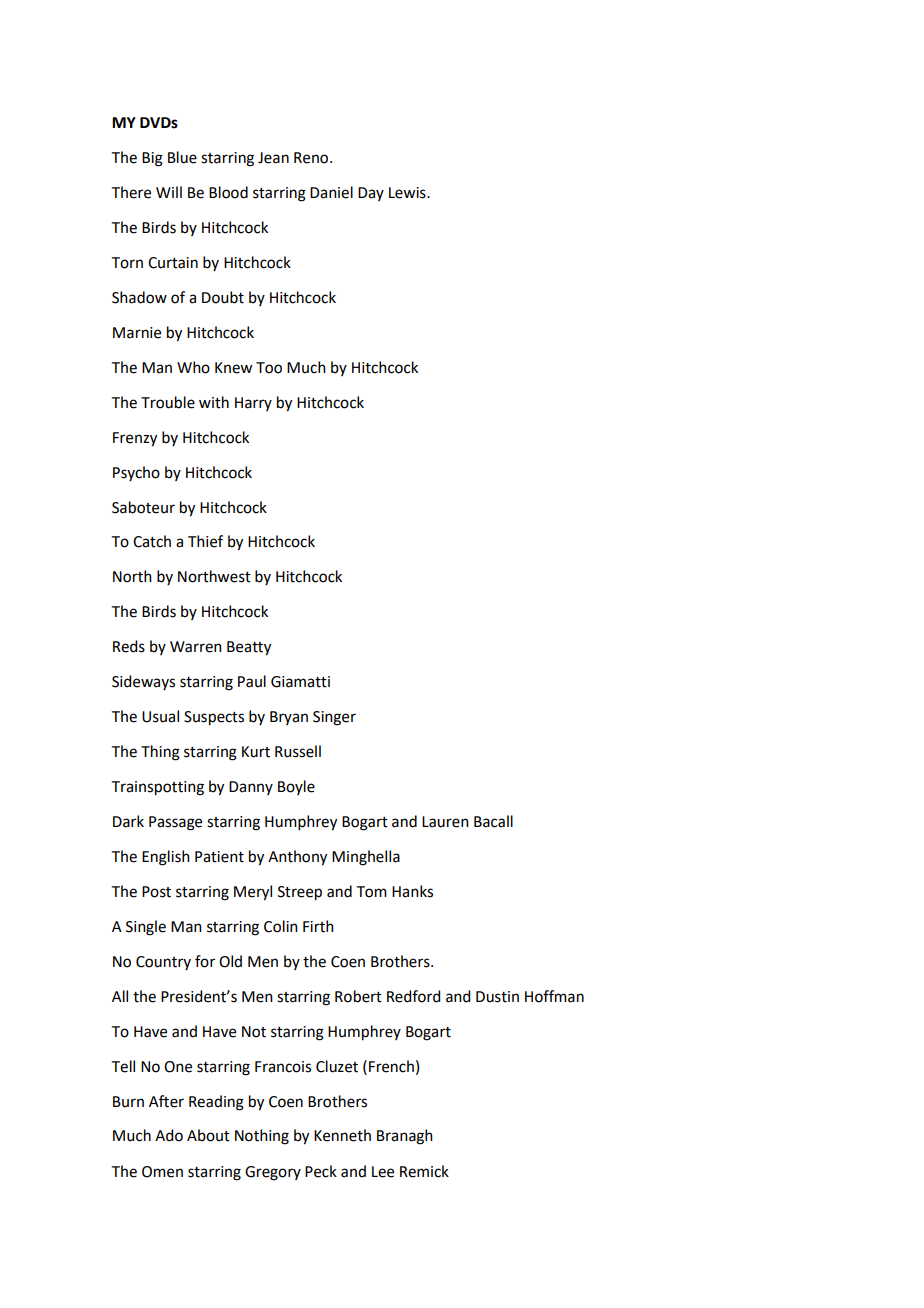  Describe the element at coordinates (331, 192) in the screenshot. I see `Daniel` at that location.
